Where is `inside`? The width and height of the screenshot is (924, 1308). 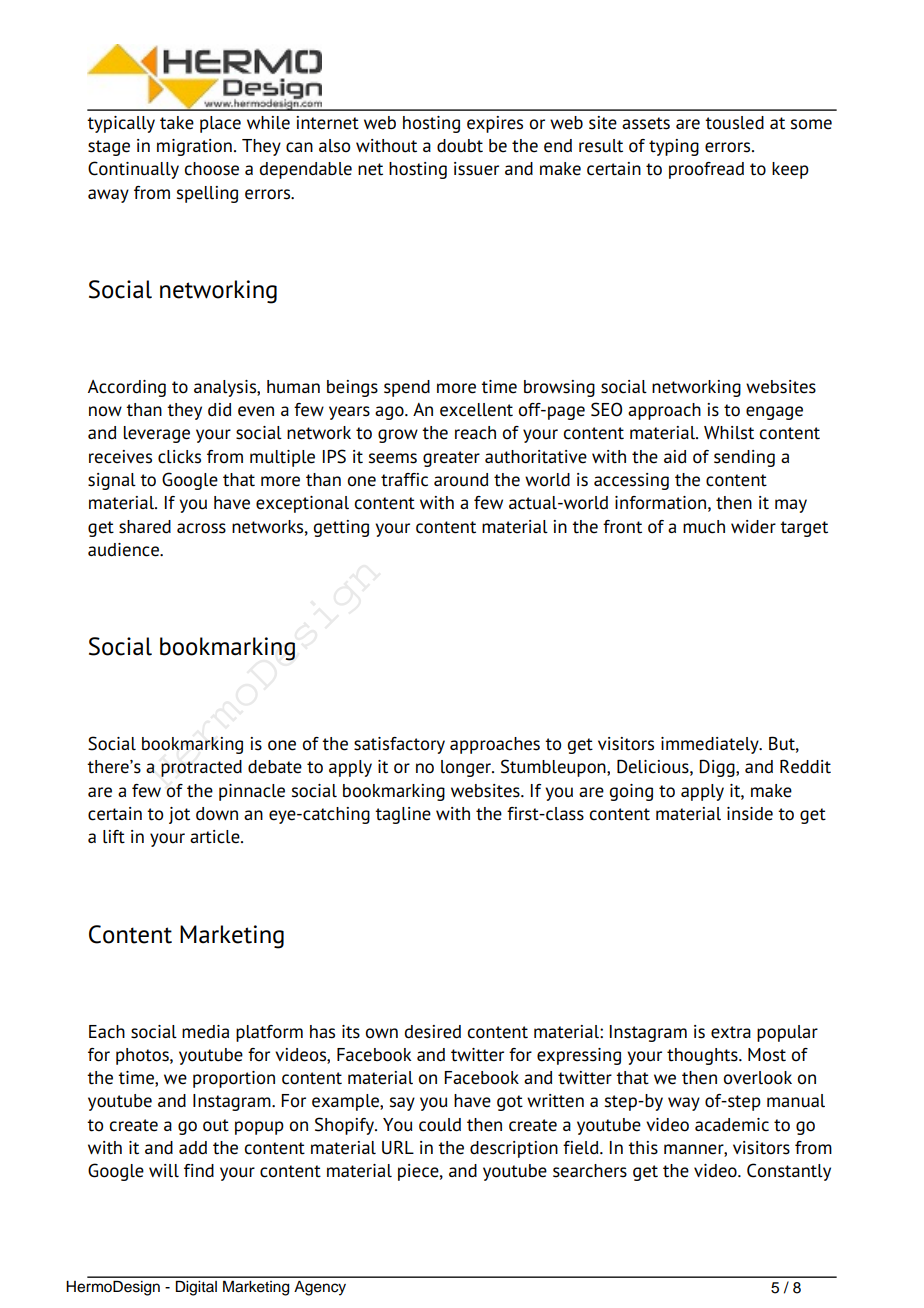
inside is located at coordinates (750, 814).
